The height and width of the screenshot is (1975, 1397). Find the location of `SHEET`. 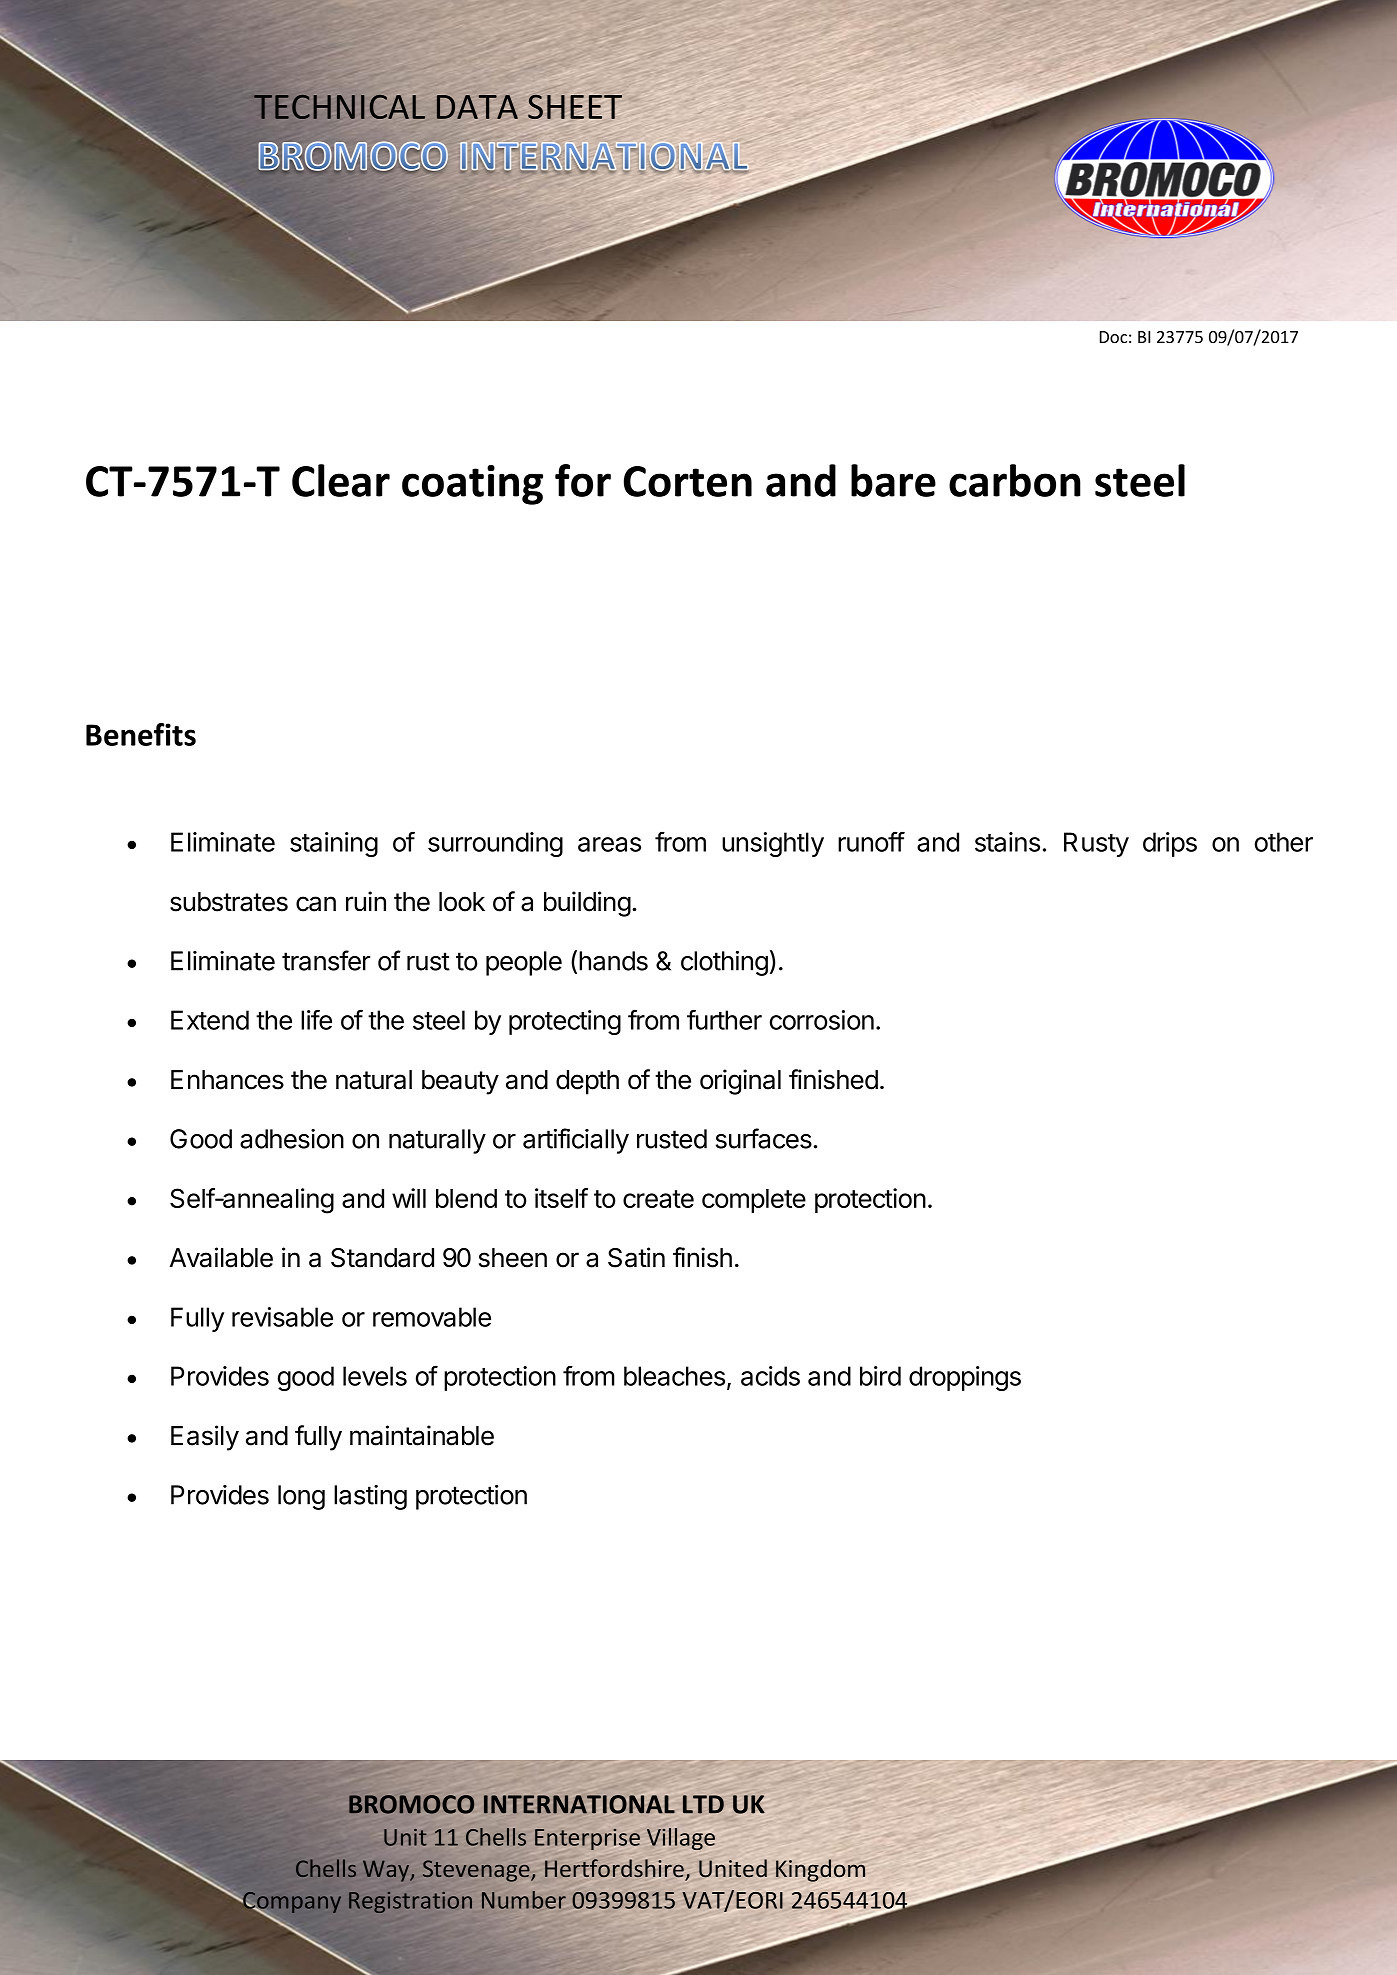

SHEET is located at coordinates (575, 107).
